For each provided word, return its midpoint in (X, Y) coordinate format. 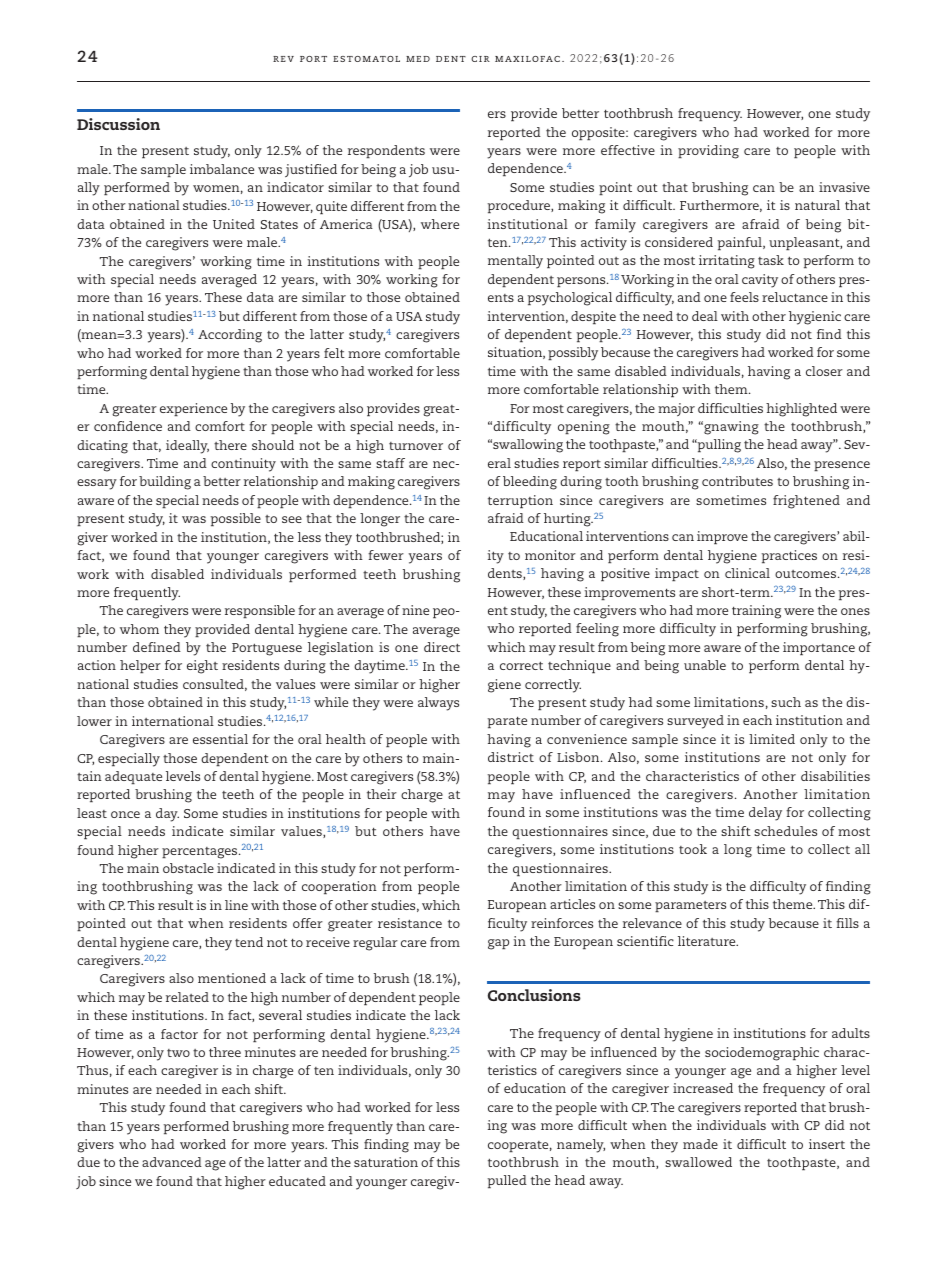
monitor (550, 555)
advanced (172, 1162)
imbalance (222, 169)
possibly (573, 354)
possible (236, 519)
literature (708, 941)
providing (708, 152)
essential (220, 739)
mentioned (232, 978)
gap (498, 944)
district (511, 757)
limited (772, 739)
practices (789, 556)
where (440, 224)
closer (824, 371)
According (230, 336)
